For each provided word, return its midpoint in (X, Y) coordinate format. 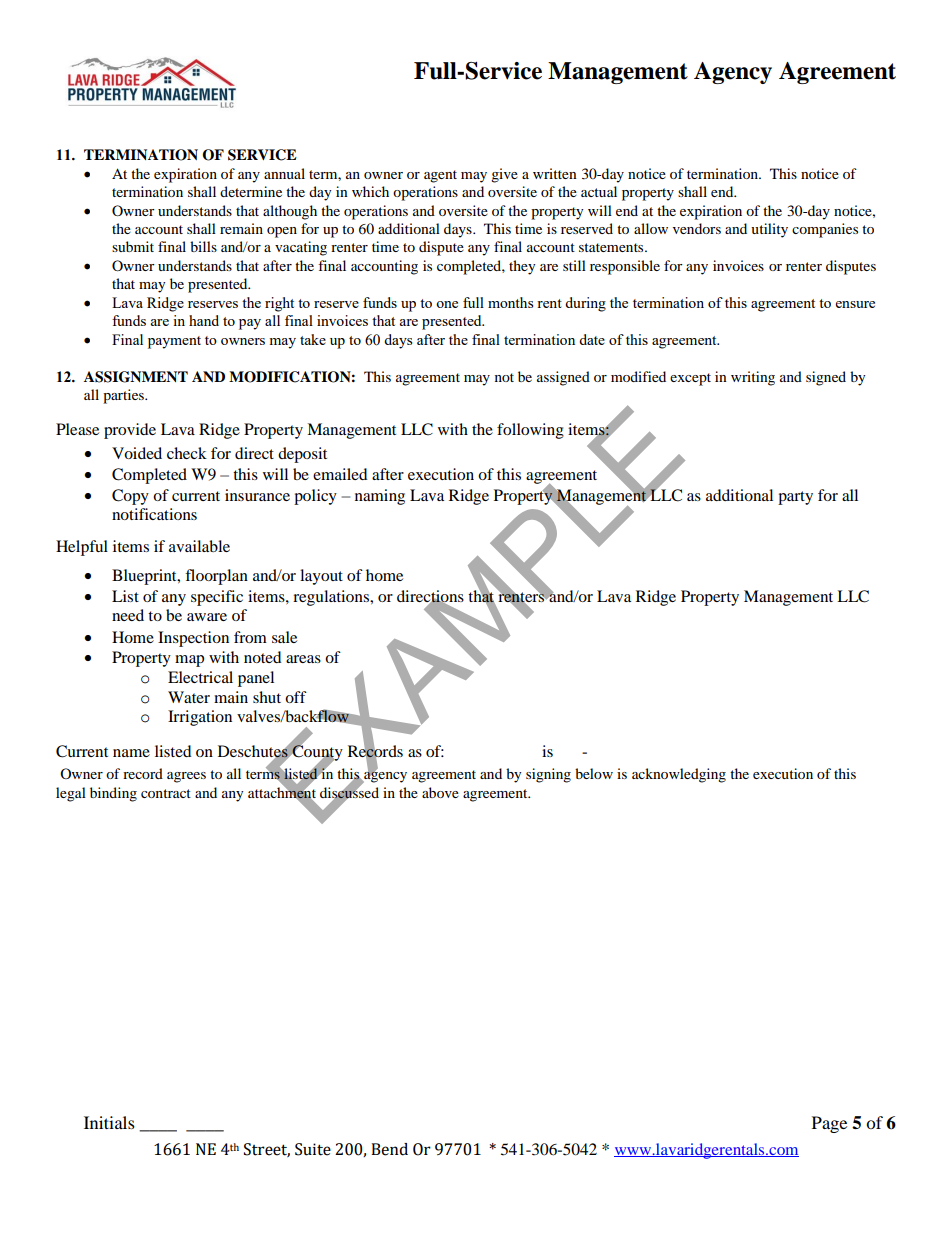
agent (440, 176)
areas (303, 659)
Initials (109, 1122)
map (189, 661)
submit (133, 246)
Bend (389, 1149)
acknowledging (679, 775)
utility (769, 230)
